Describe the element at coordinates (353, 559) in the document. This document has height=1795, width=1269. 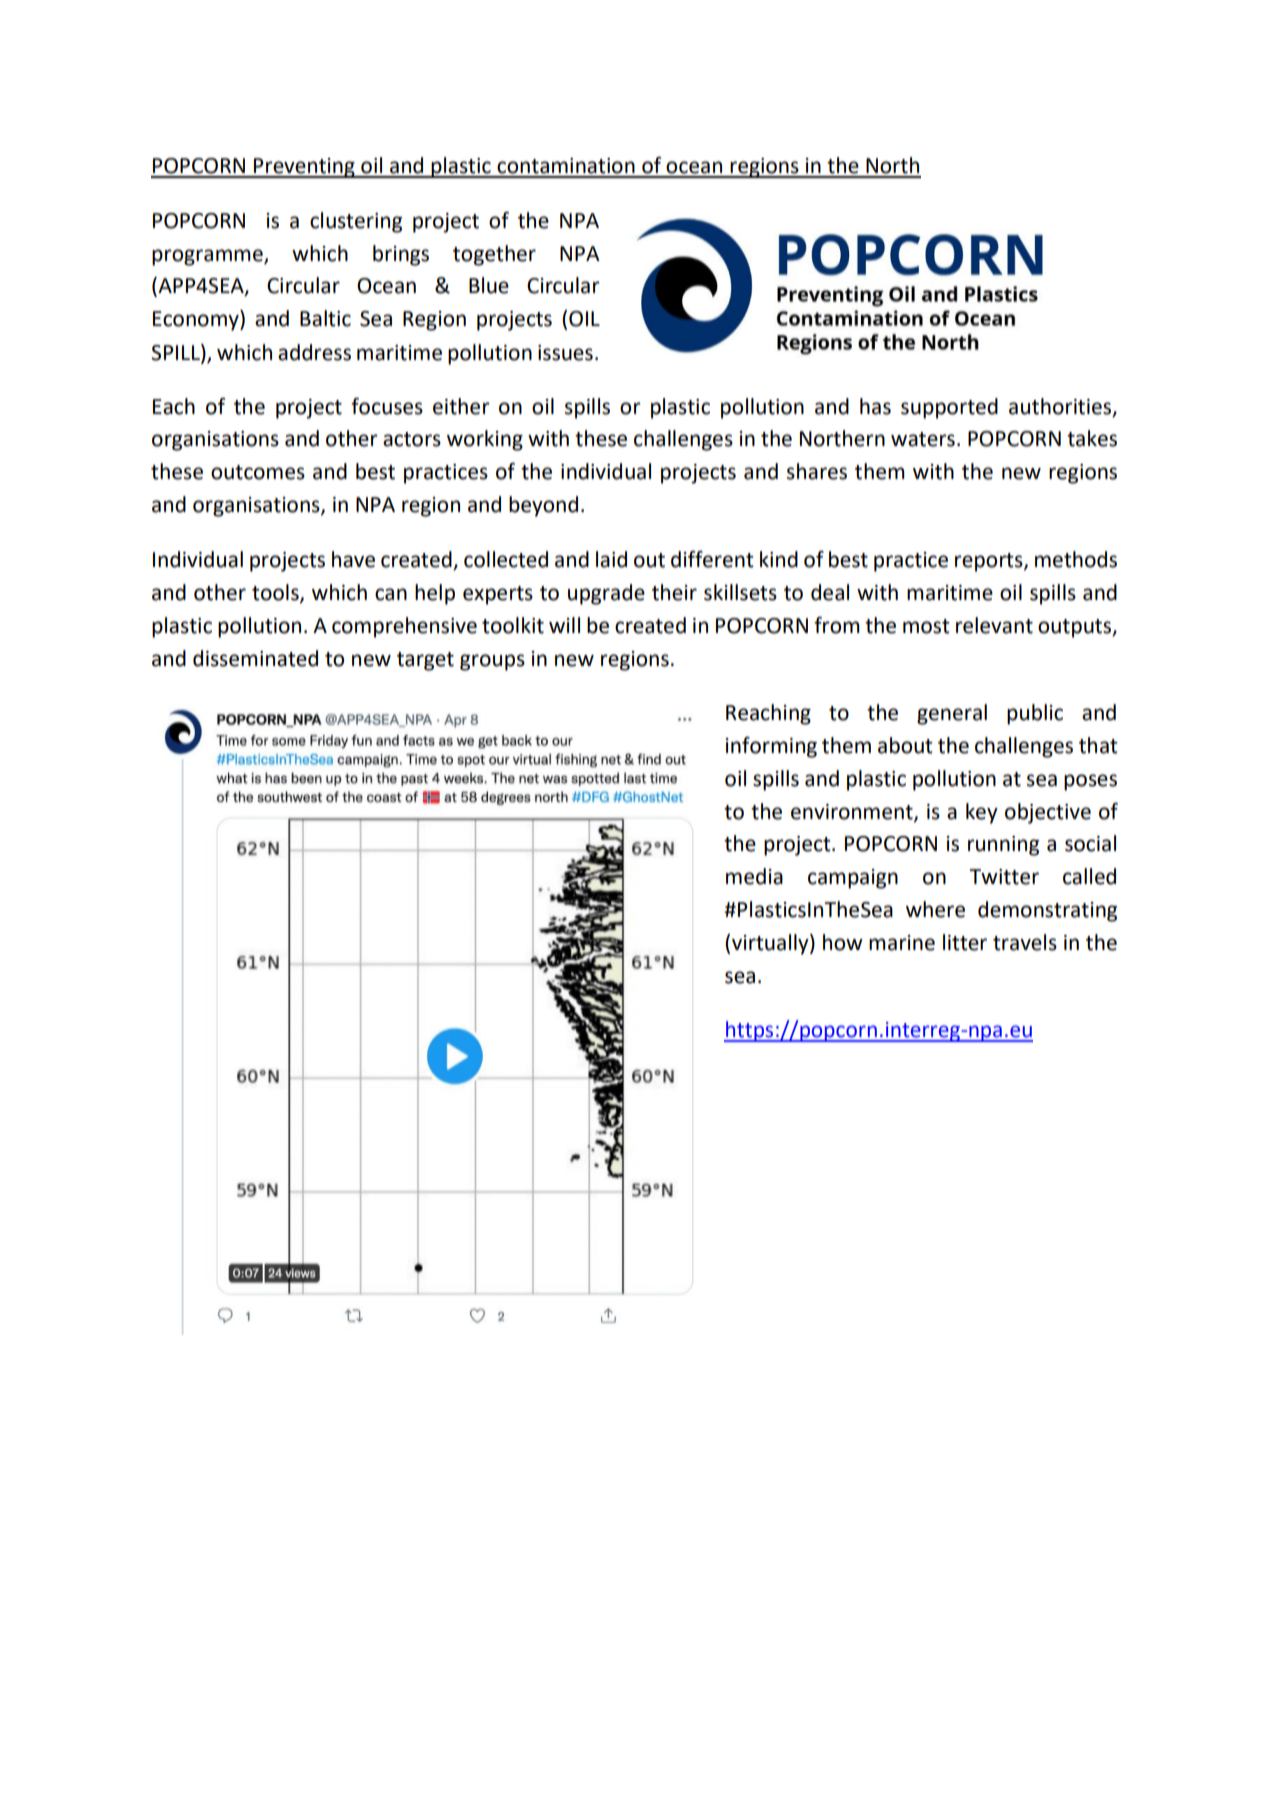
I see `have` at that location.
